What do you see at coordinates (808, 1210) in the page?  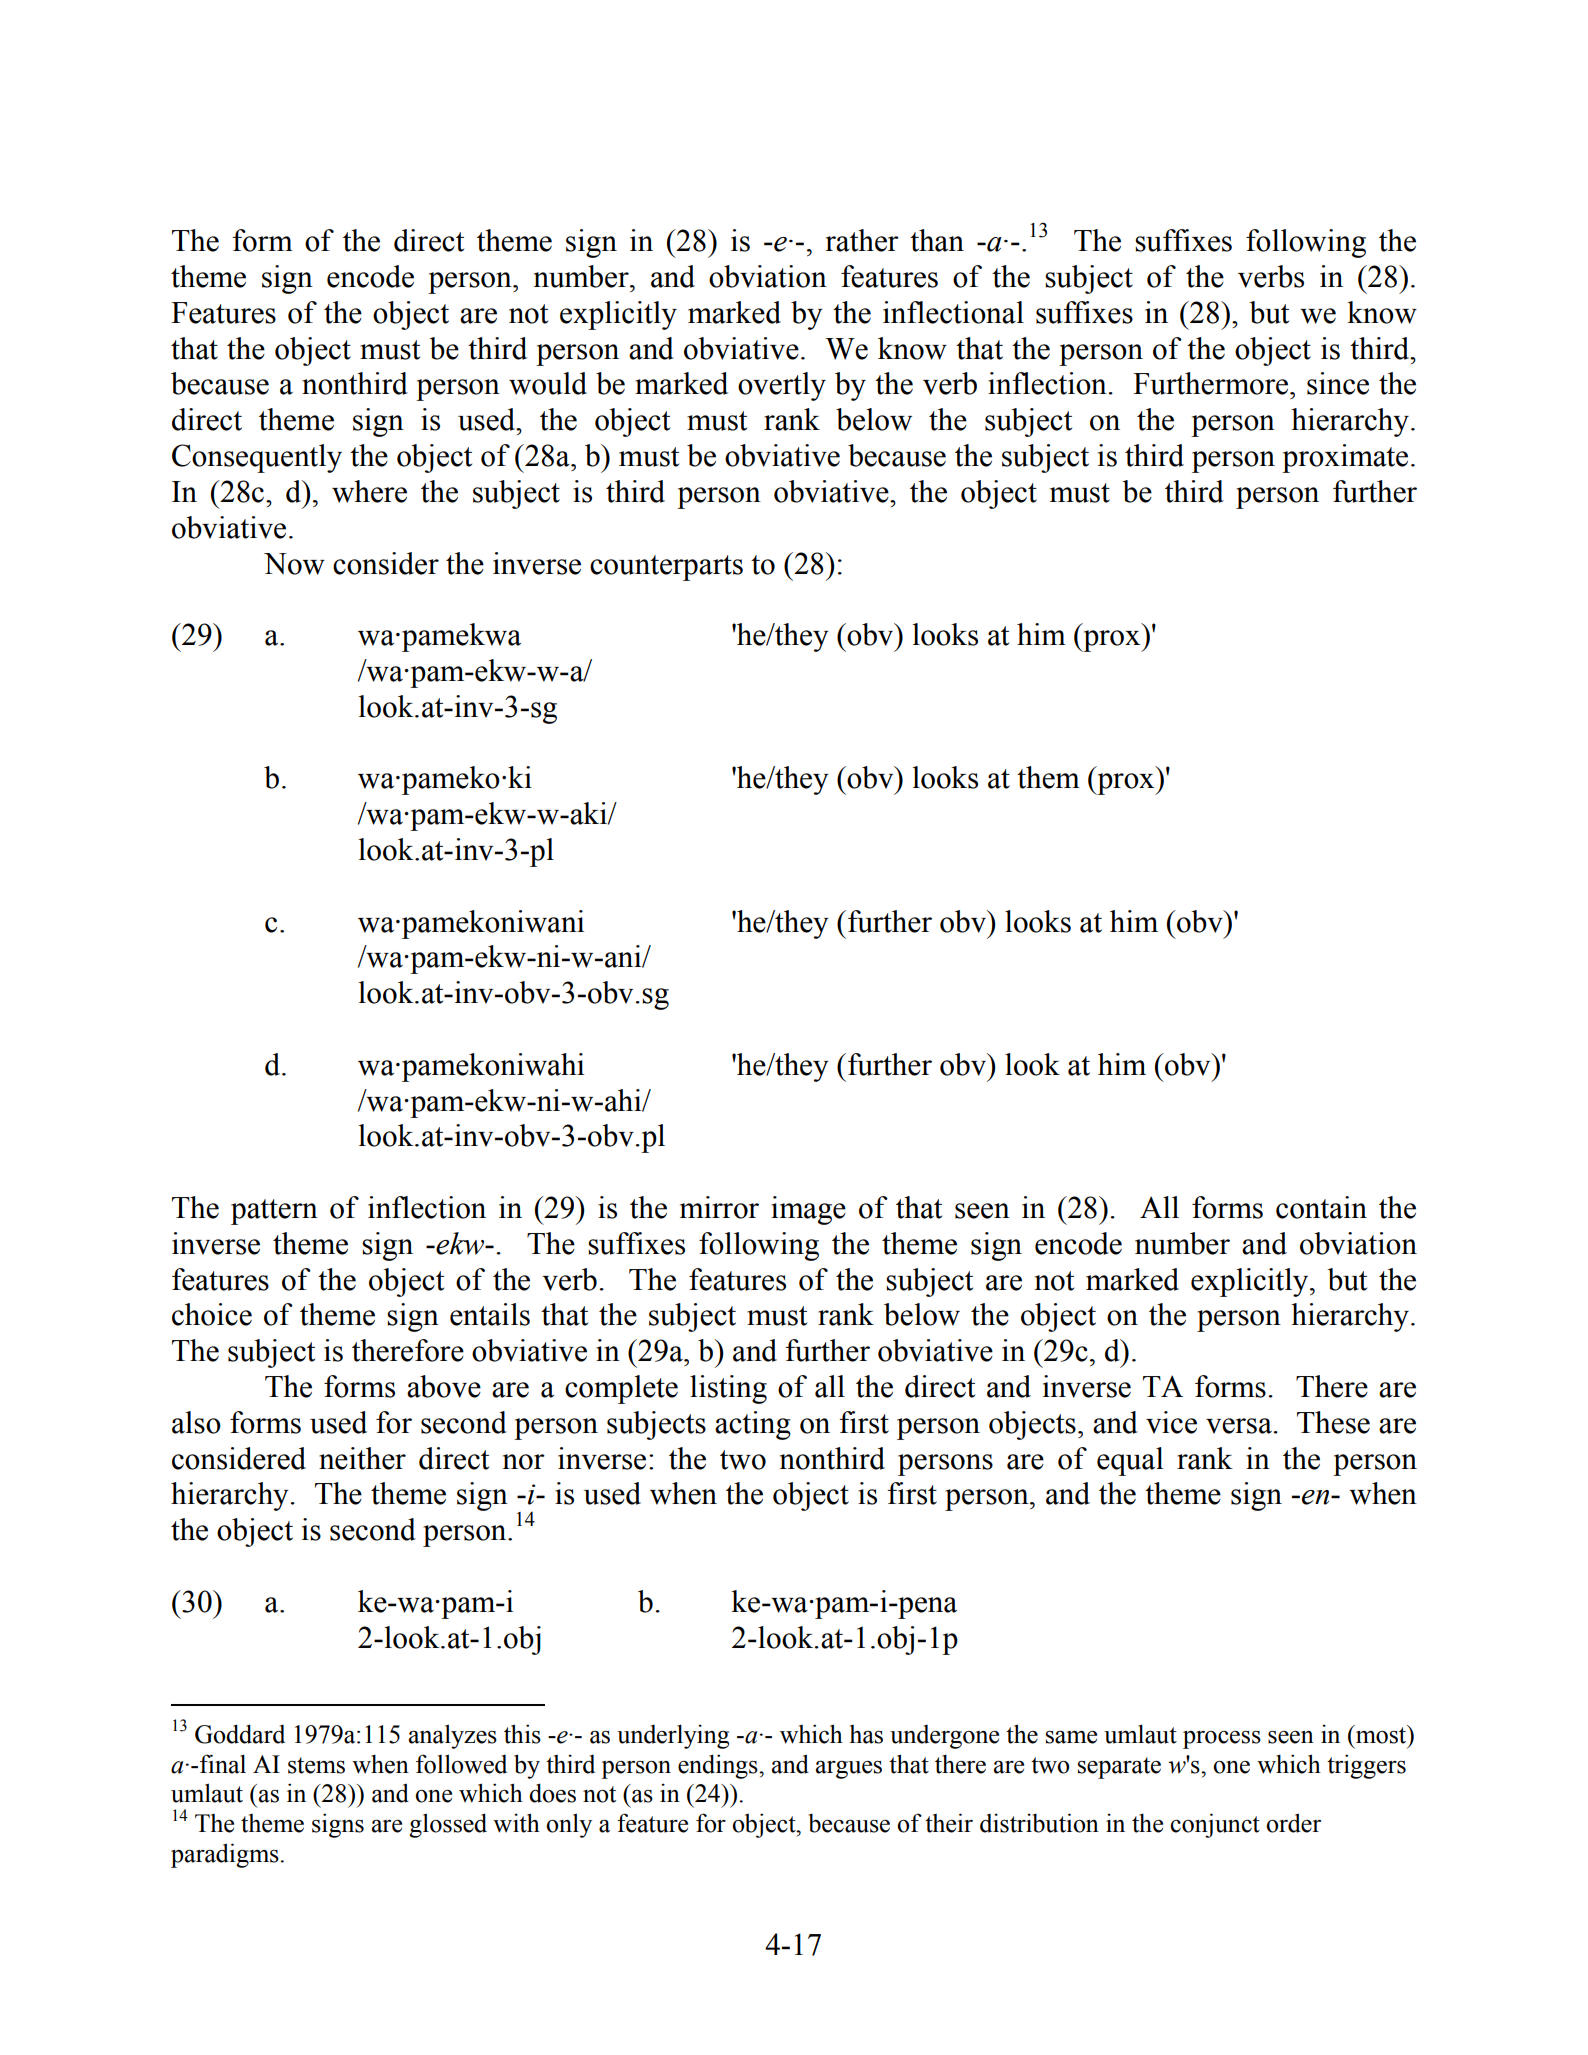 I see `image` at bounding box center [808, 1210].
